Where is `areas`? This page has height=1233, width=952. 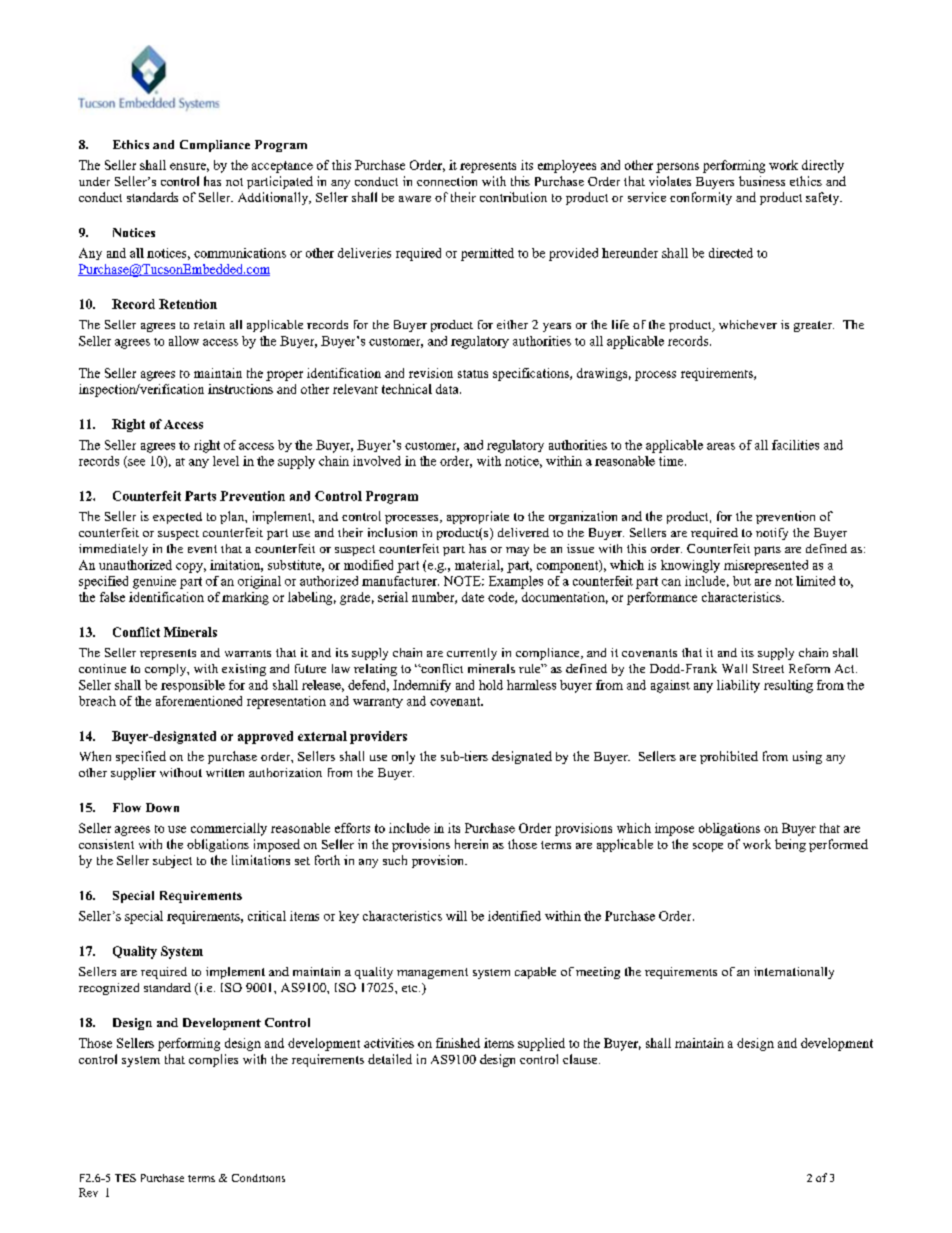
areas is located at coordinates (721, 446).
